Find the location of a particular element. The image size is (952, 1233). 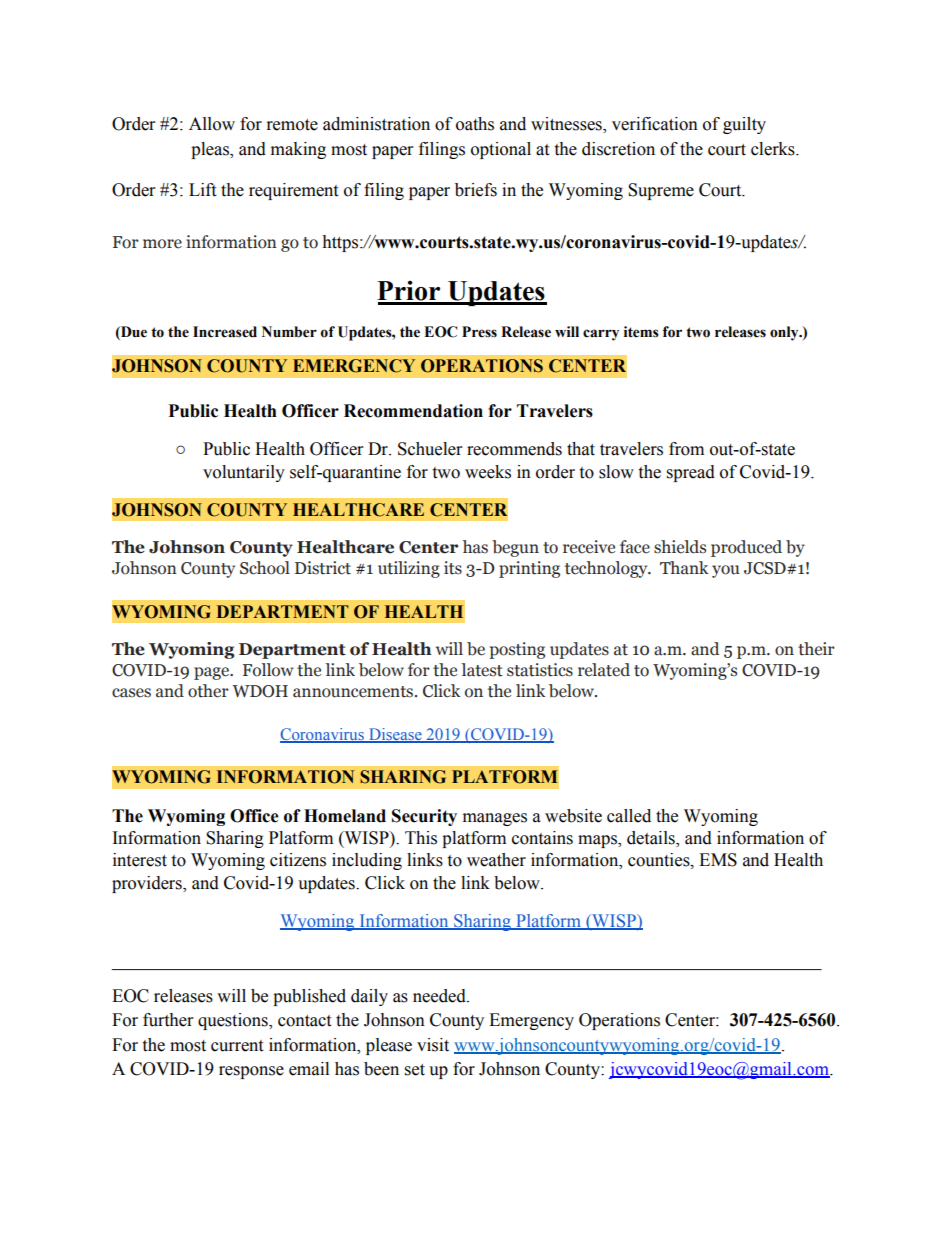

you is located at coordinates (726, 571).
